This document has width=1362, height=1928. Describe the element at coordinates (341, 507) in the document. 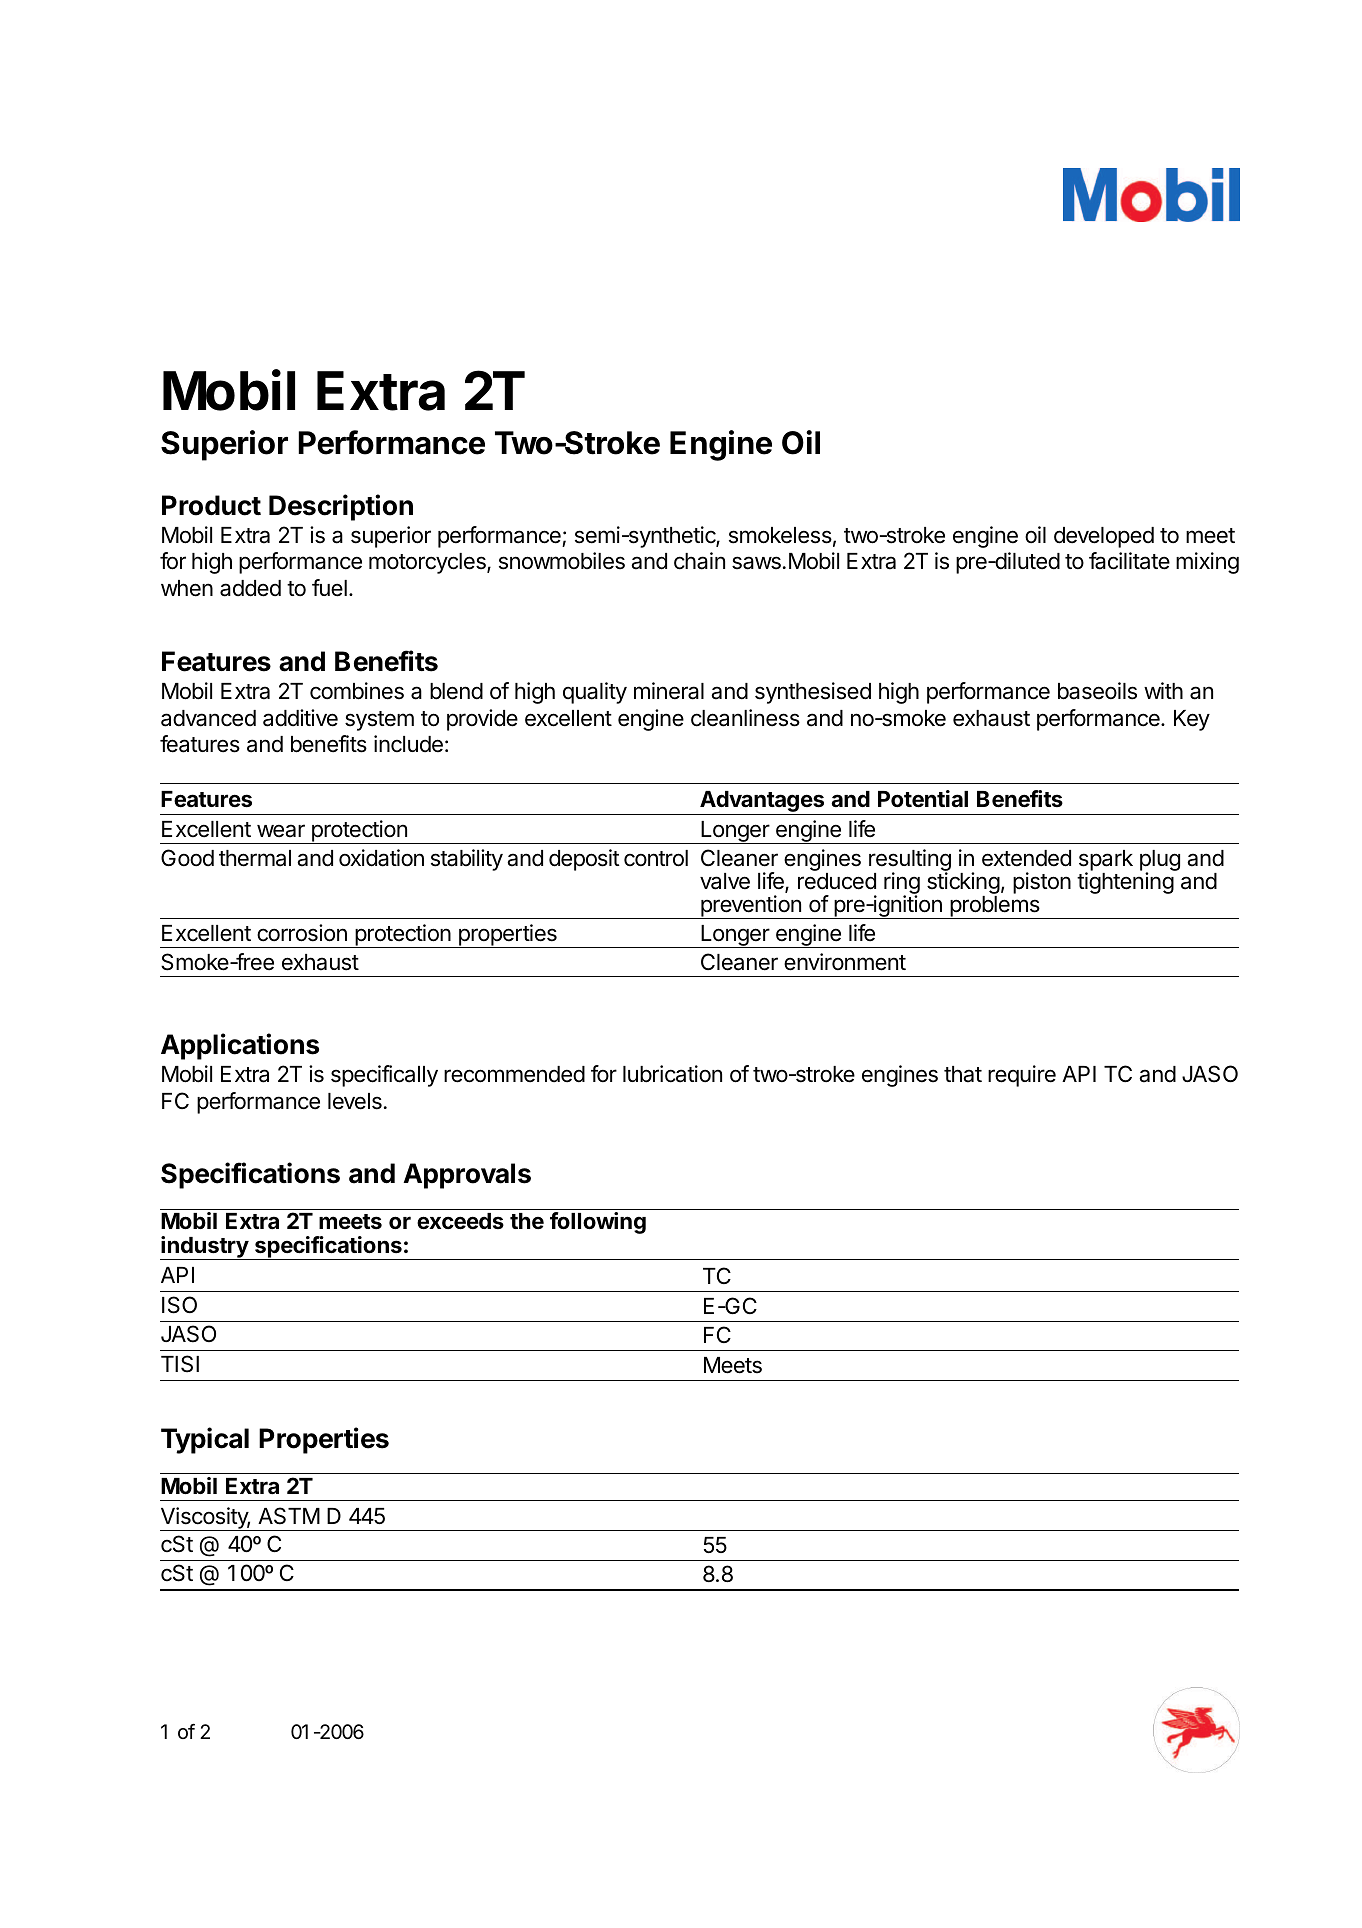

I see `Description` at that location.
